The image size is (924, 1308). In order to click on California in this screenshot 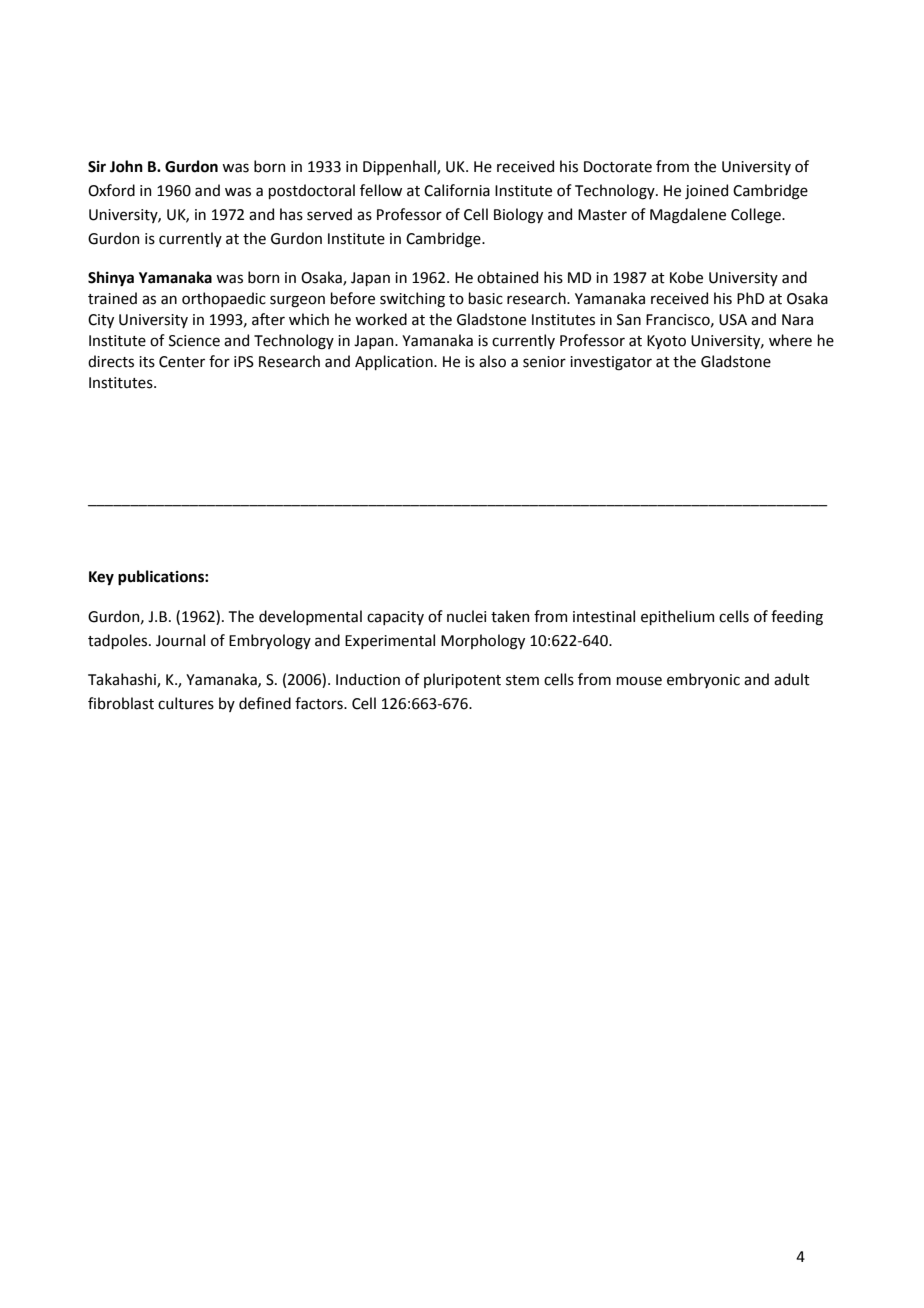, I will do `click(457, 190)`.
